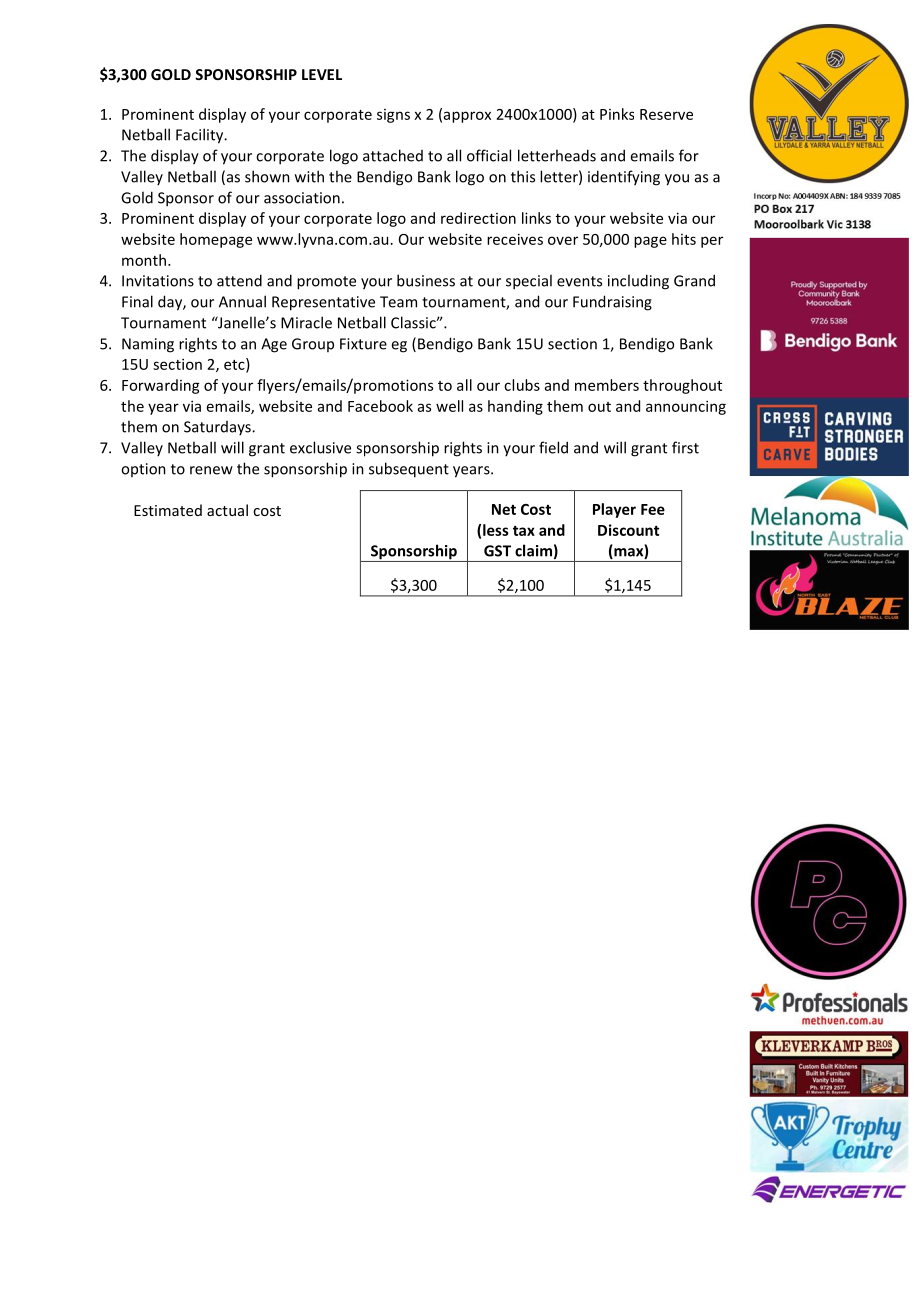 The width and height of the image is (924, 1308). What do you see at coordinates (201, 136) in the image?
I see `Facility` at bounding box center [201, 136].
